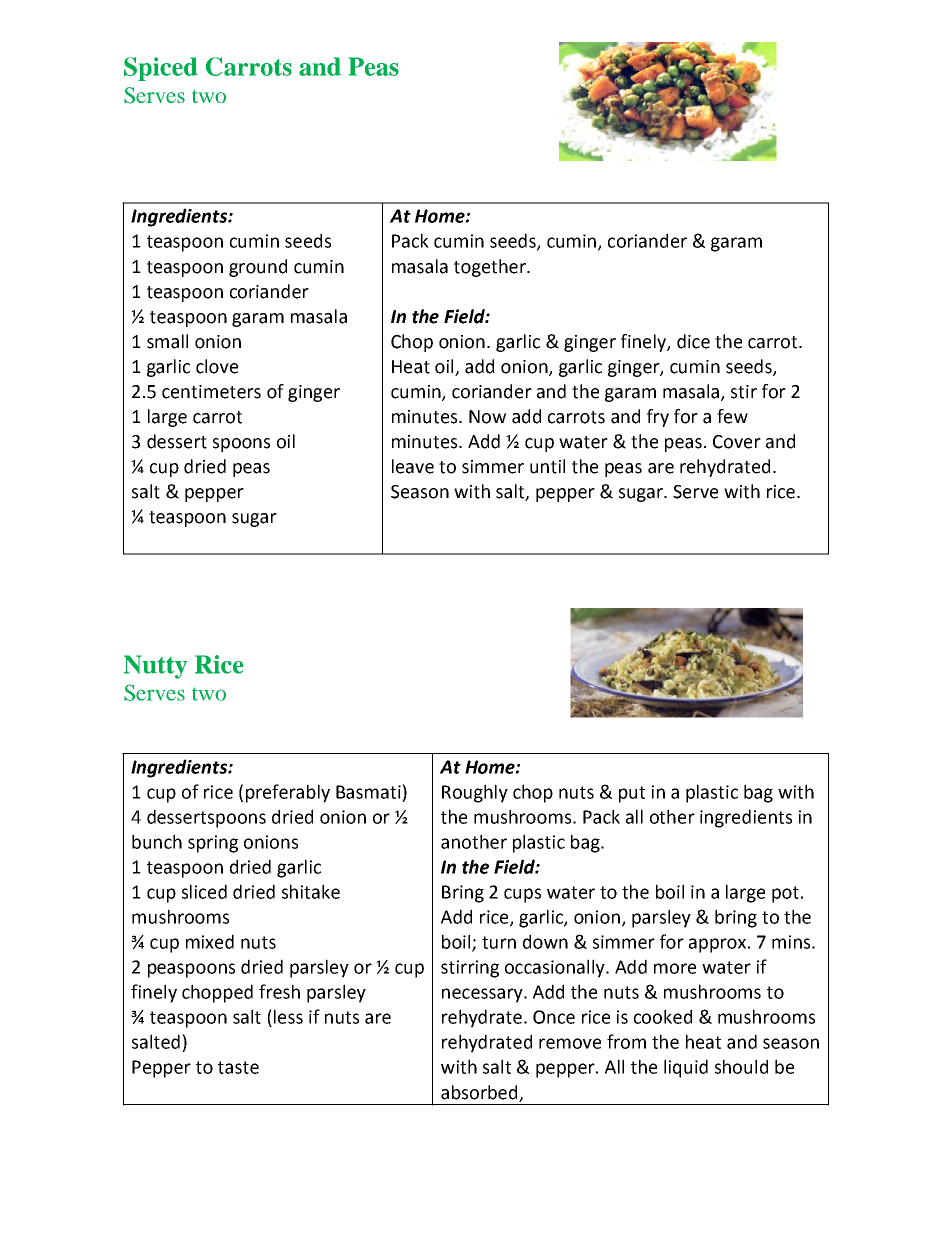  I want to click on Now, so click(487, 417).
